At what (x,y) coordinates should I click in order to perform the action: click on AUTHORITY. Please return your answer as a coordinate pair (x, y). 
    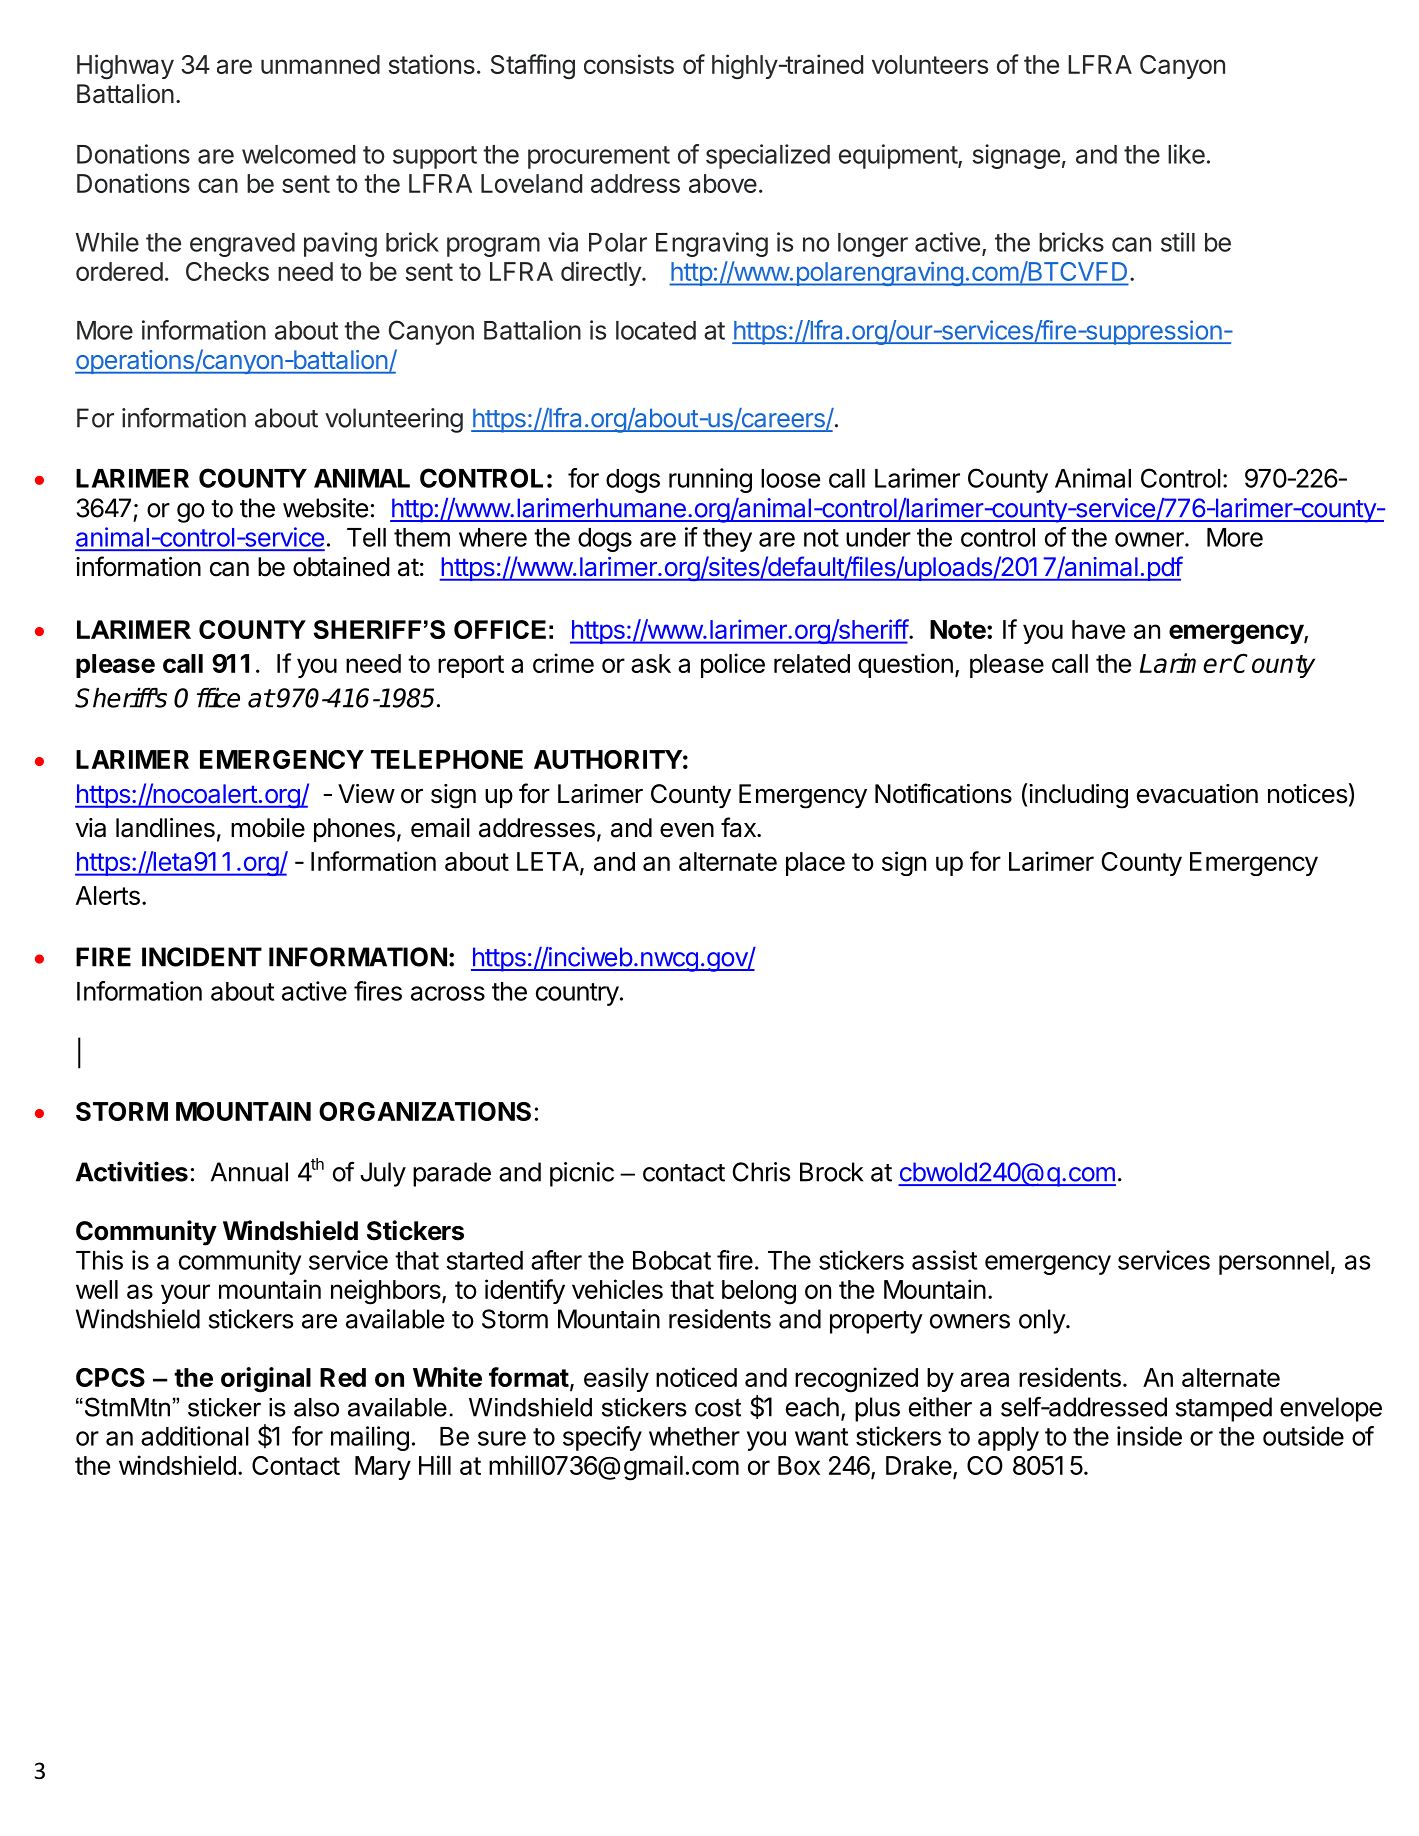
    Looking at the image, I should click on (608, 759).
